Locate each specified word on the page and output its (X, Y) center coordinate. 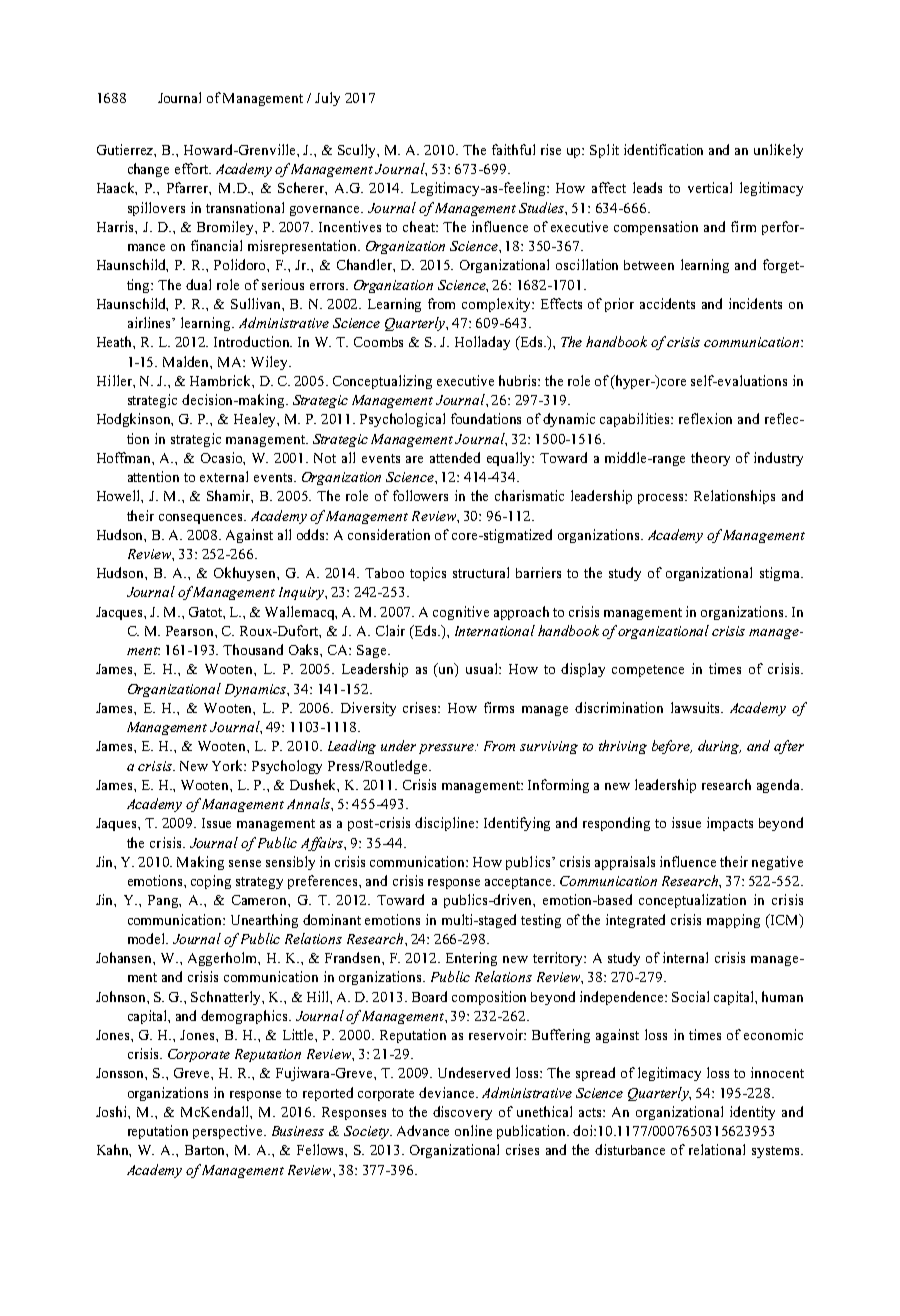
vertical (710, 187)
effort (193, 168)
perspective (229, 1132)
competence (648, 671)
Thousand (253, 649)
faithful (513, 149)
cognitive (461, 613)
